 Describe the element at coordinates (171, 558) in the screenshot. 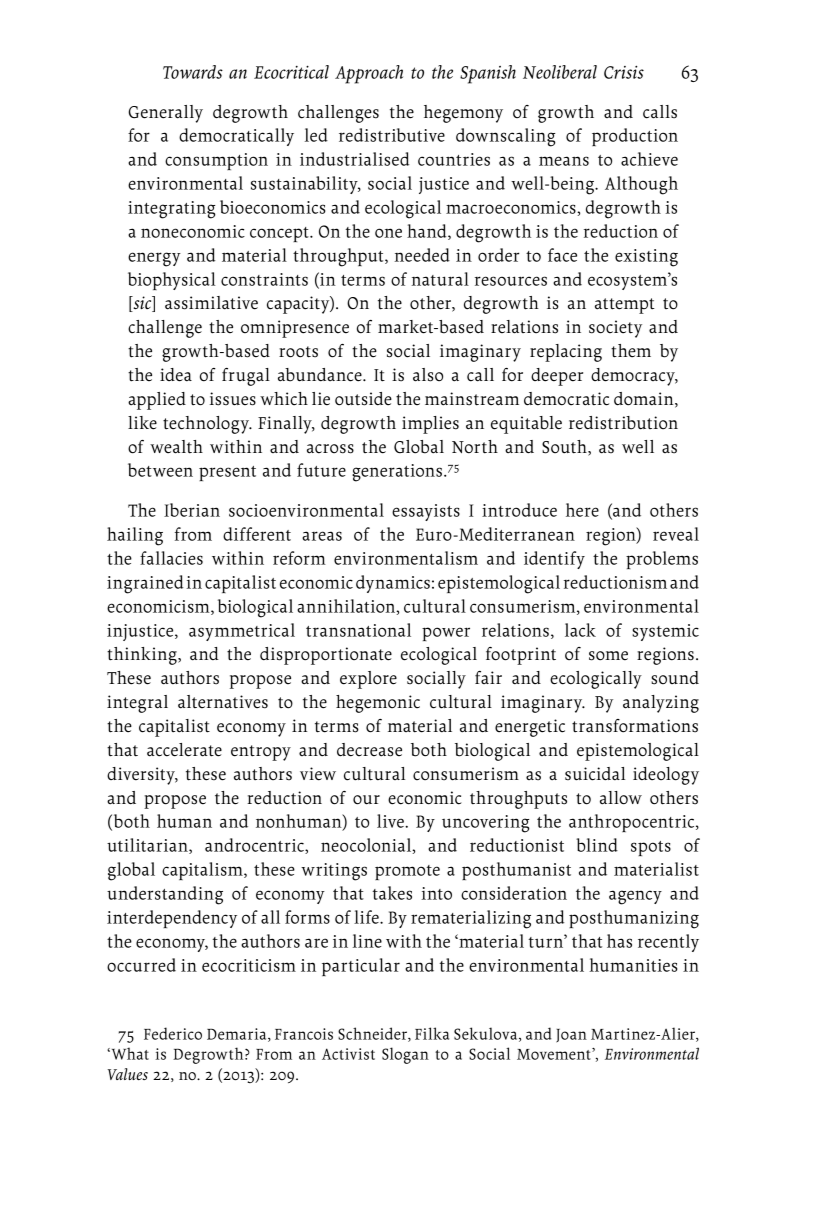

I see `fallacies` at that location.
